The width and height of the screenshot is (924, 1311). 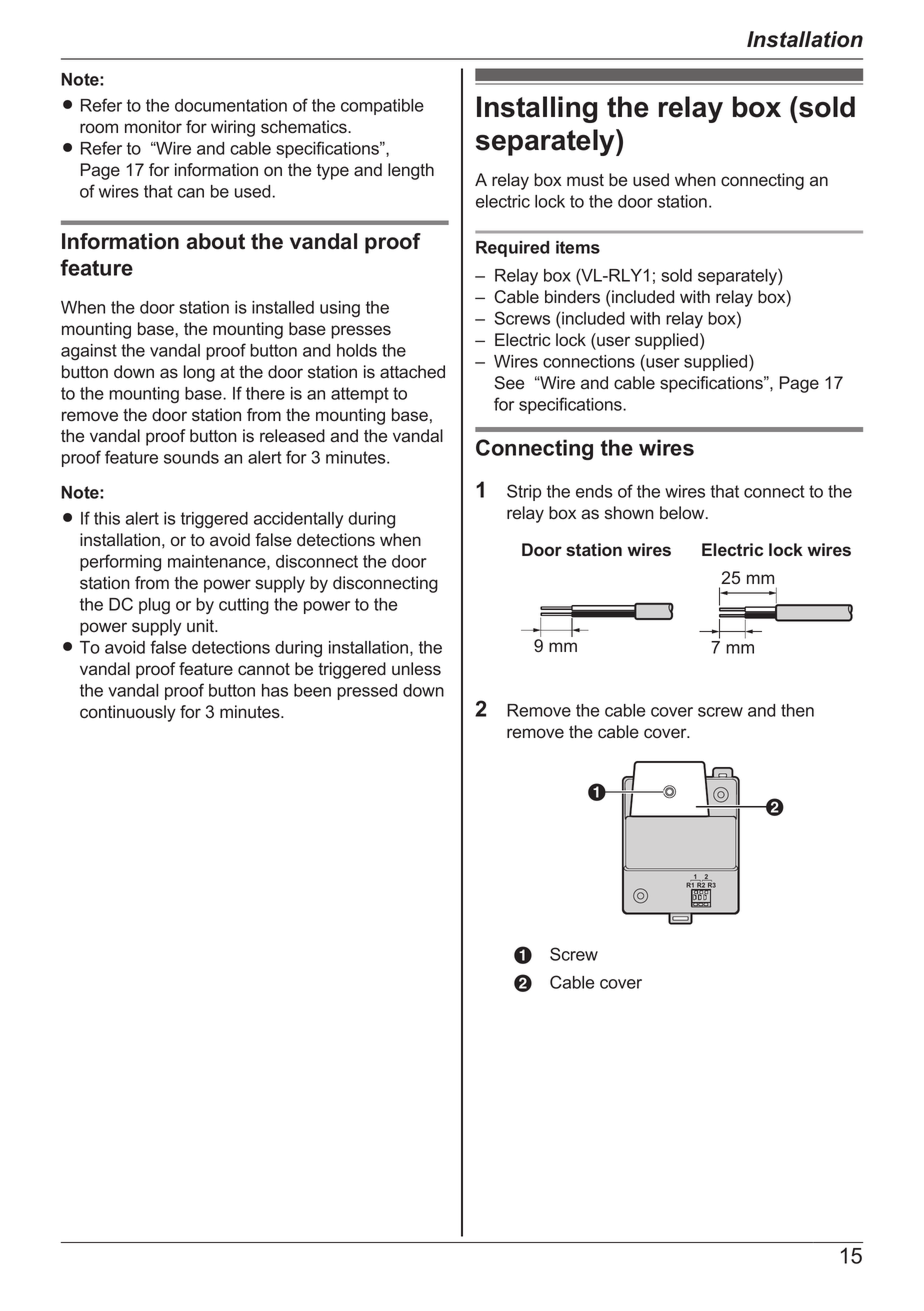 I want to click on about, so click(x=216, y=241).
